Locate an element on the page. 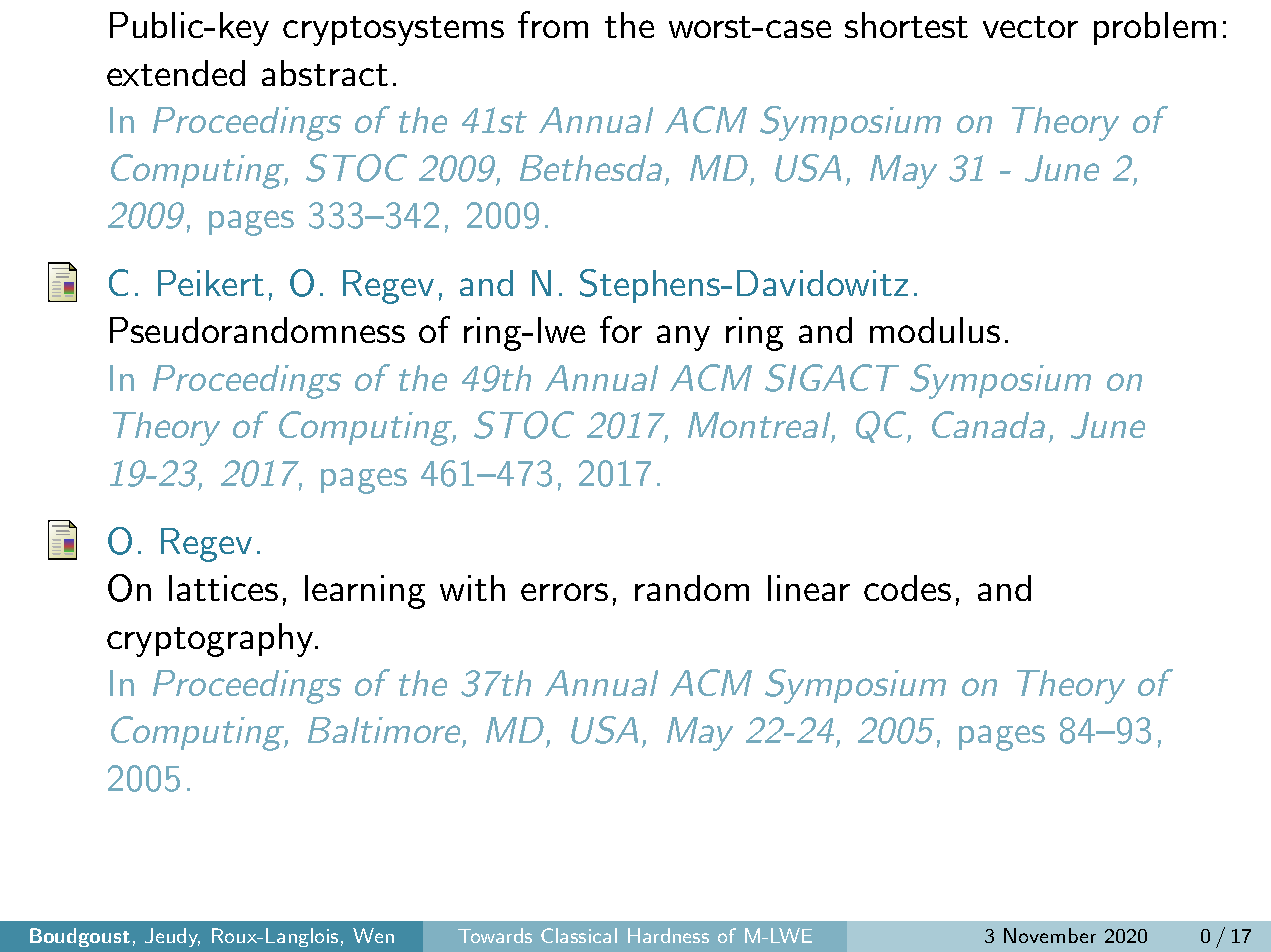 The image size is (1271, 952). abstract is located at coordinates (325, 73).
